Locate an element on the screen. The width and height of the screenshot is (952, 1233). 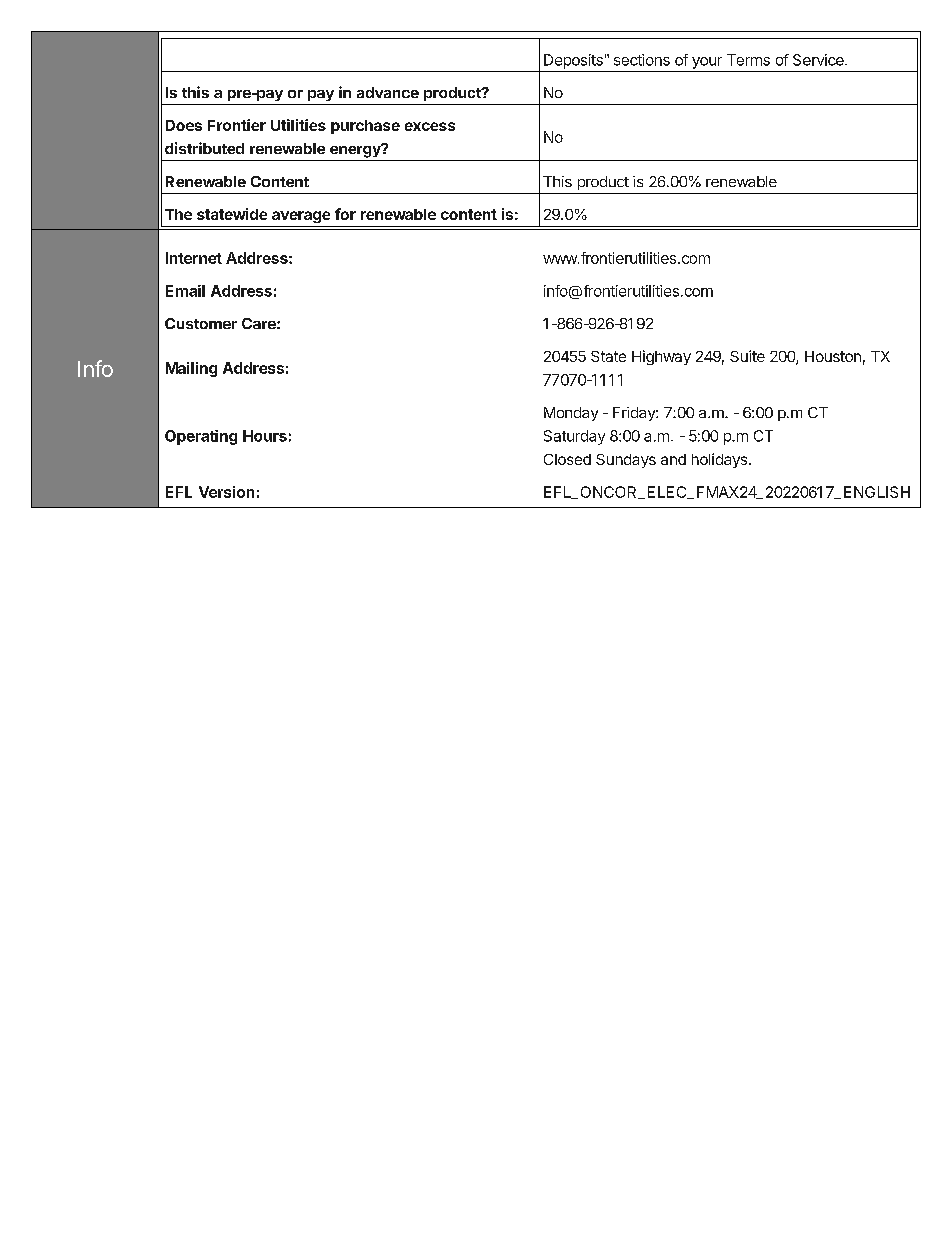
Version is located at coordinates (226, 492).
